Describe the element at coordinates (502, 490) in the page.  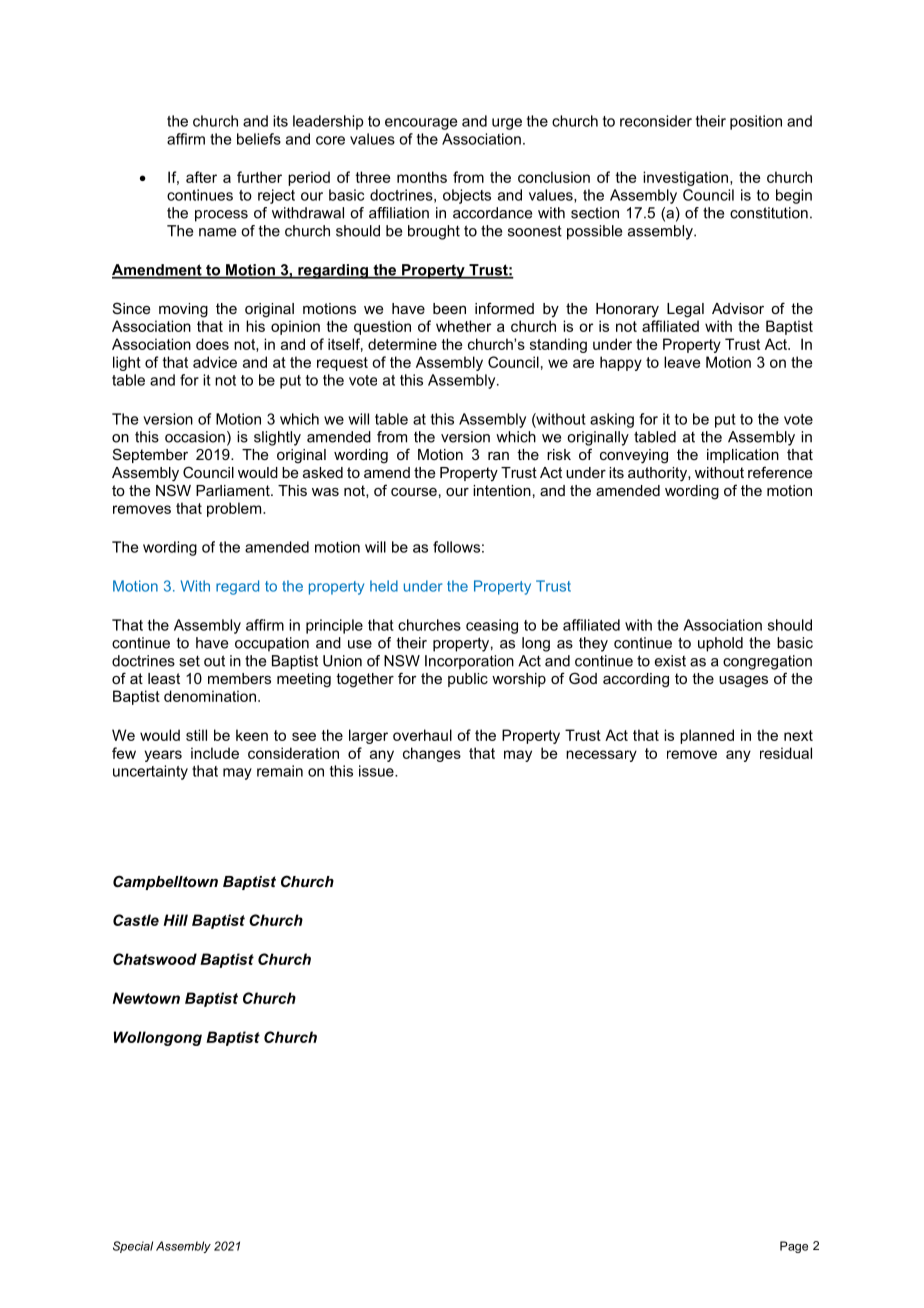
I see `intention` at that location.
